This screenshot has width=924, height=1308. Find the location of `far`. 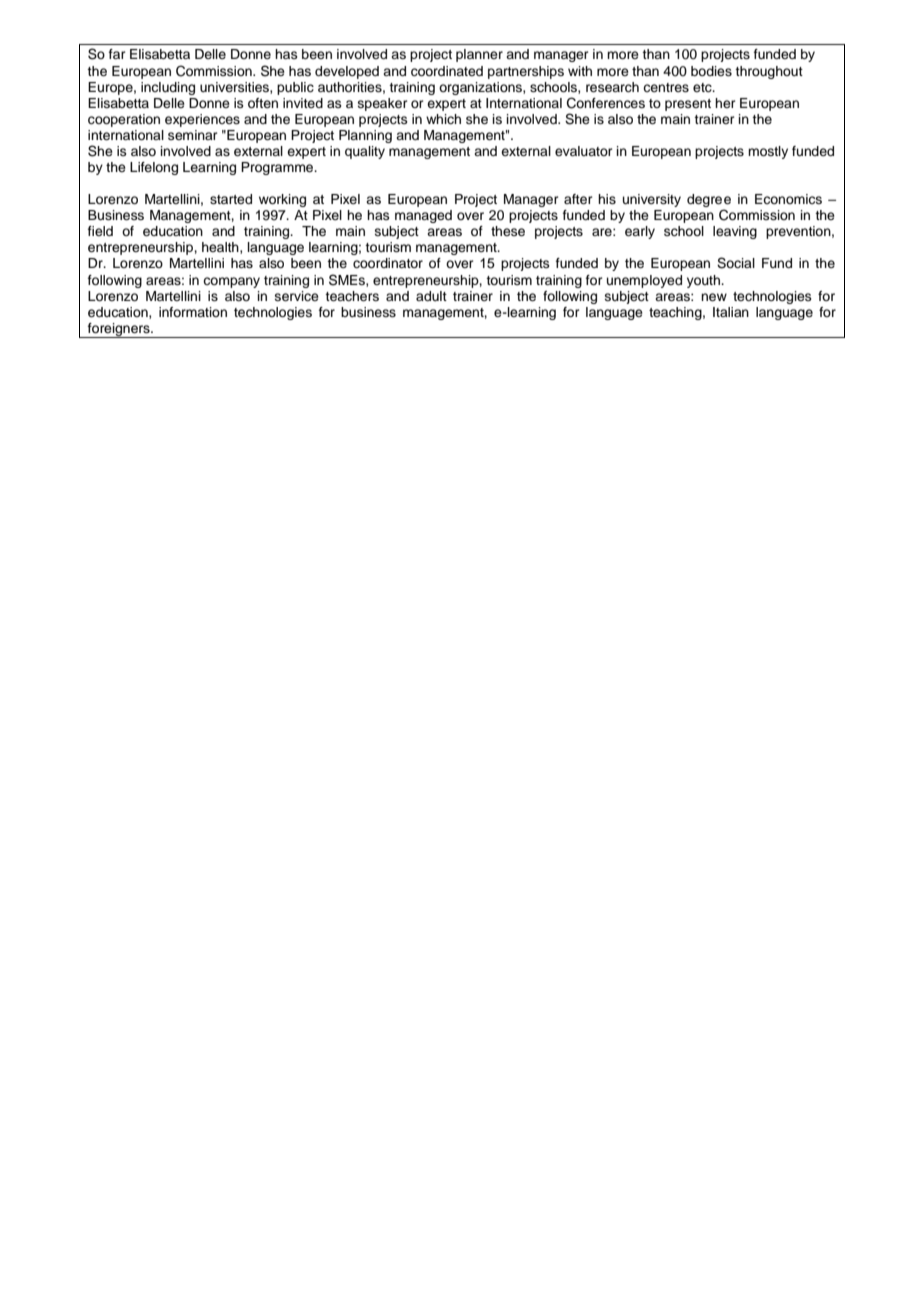

far is located at coordinates (117, 54).
